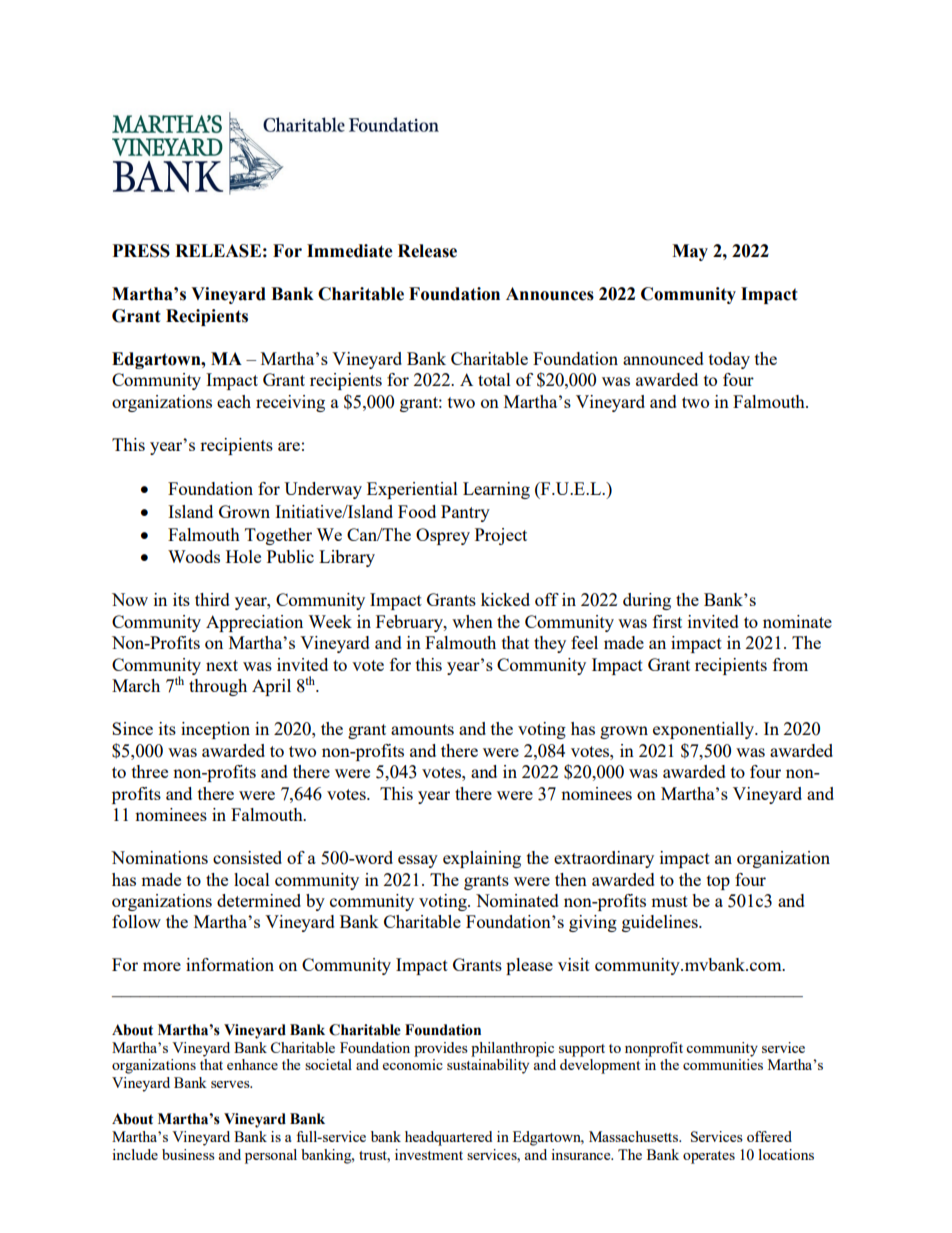  I want to click on headquartered, so click(448, 1138).
